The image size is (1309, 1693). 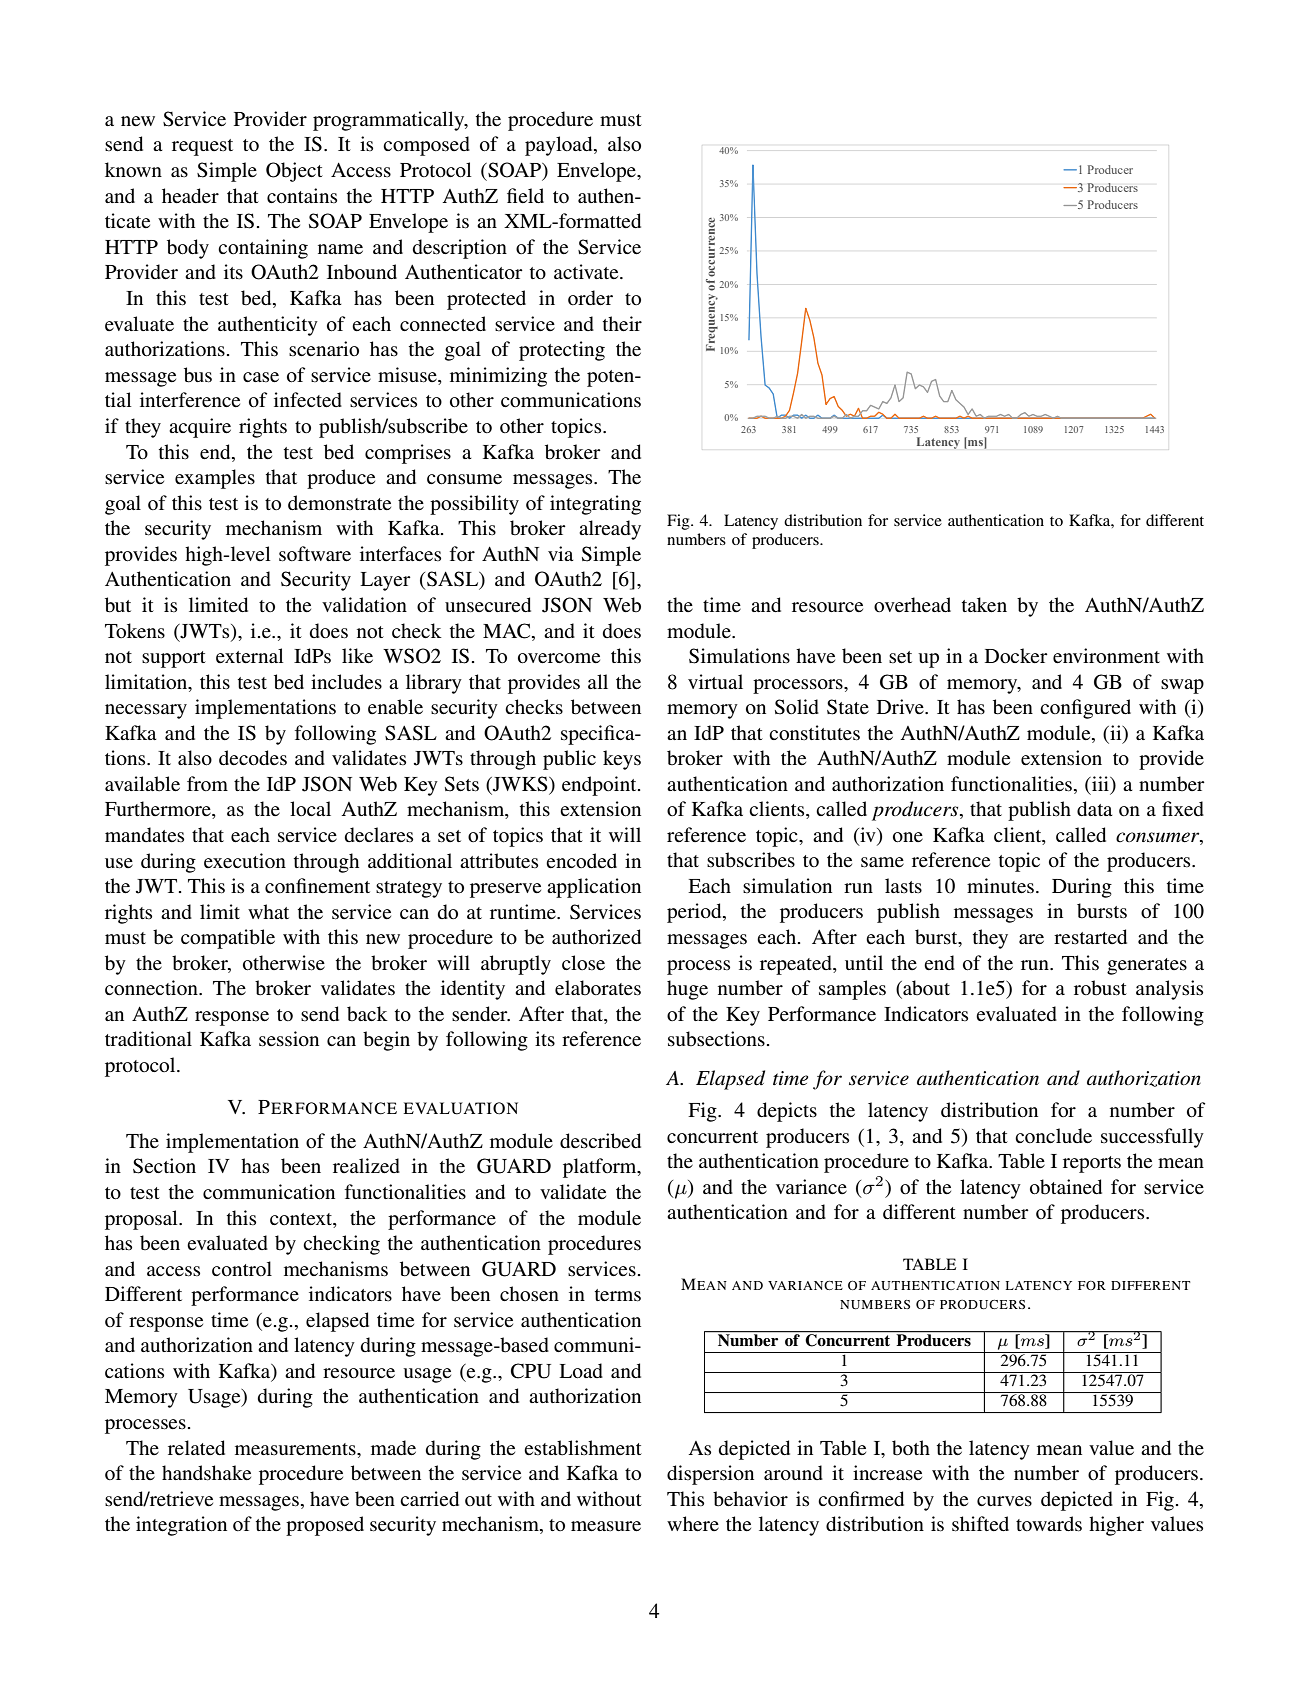 What do you see at coordinates (228, 939) in the screenshot?
I see `compatible` at bounding box center [228, 939].
